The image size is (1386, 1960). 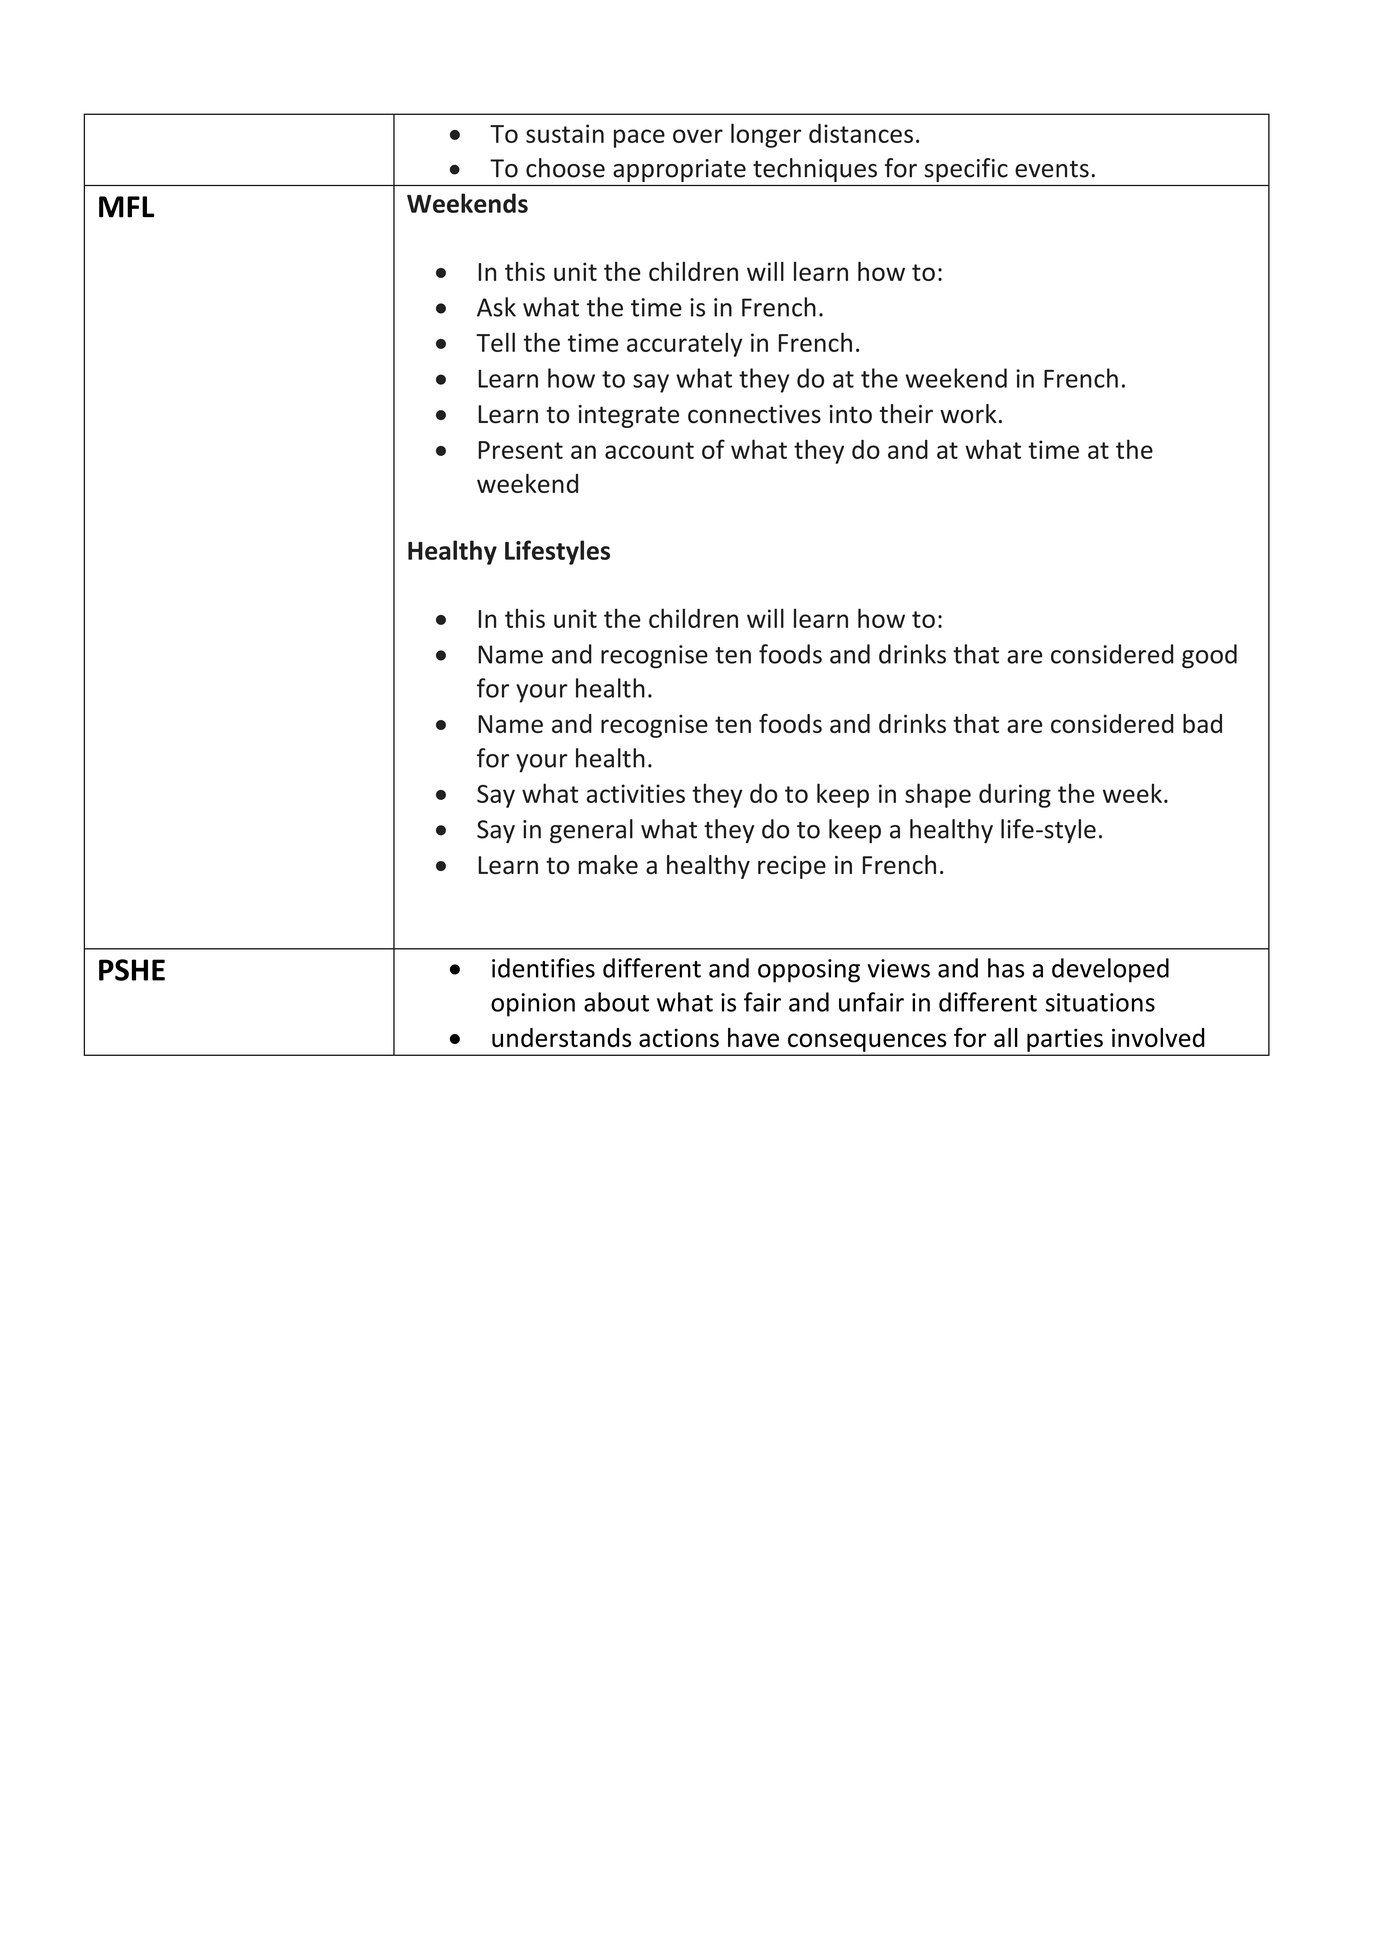 What do you see at coordinates (1052, 169) in the image?
I see `events` at bounding box center [1052, 169].
